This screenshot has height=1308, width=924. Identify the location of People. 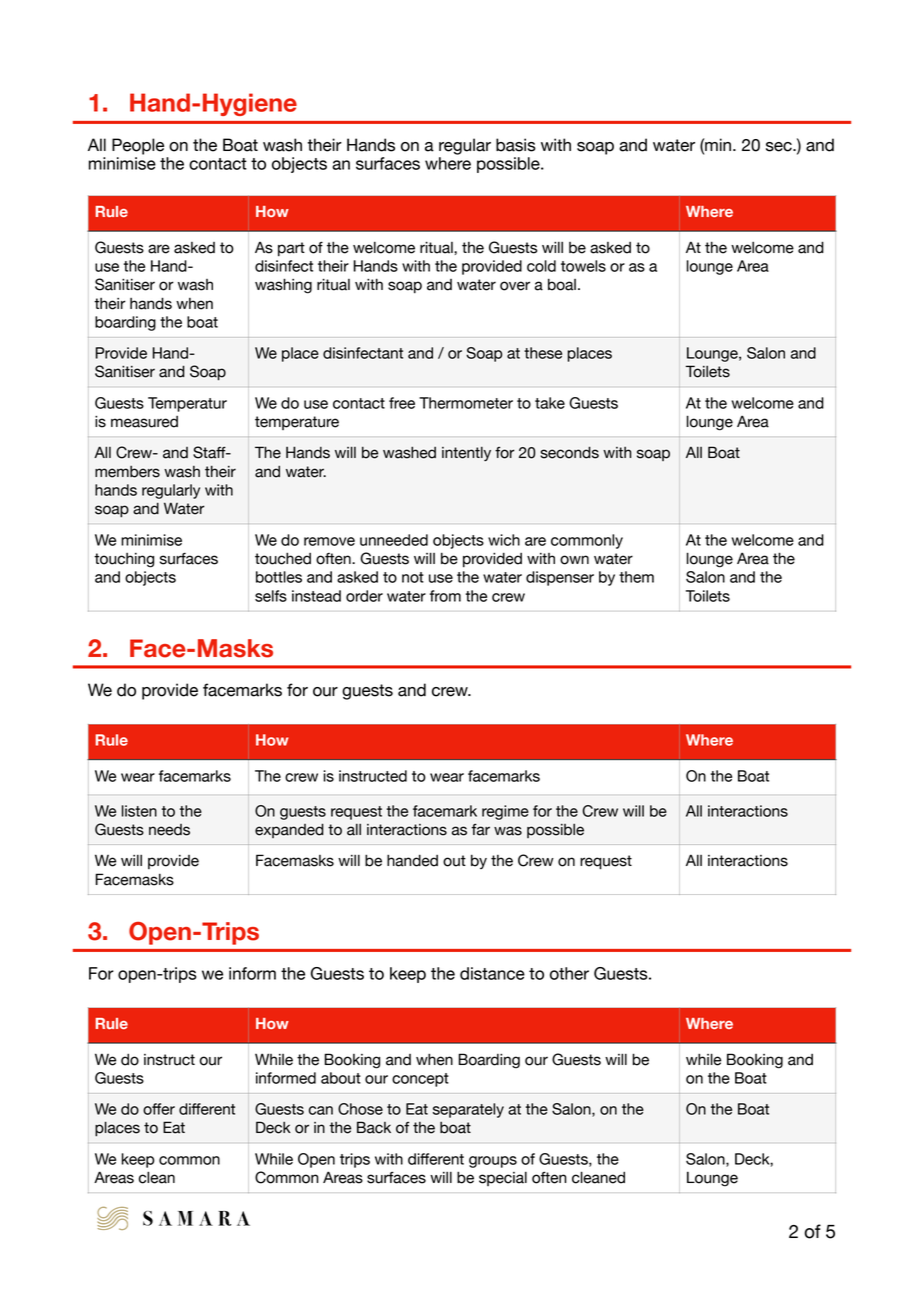
(138, 146).
